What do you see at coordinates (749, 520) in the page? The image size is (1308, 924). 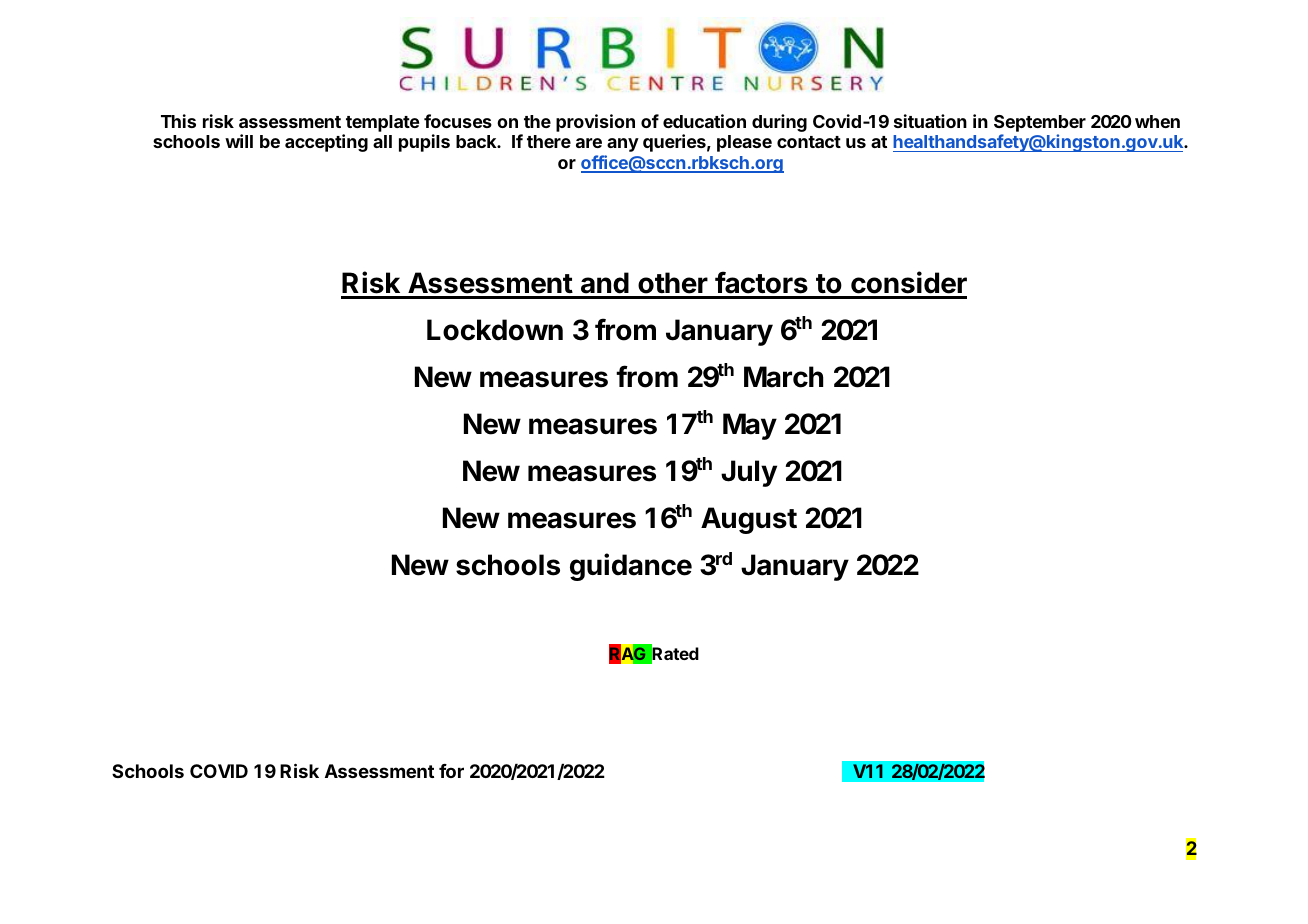 I see `August` at bounding box center [749, 520].
